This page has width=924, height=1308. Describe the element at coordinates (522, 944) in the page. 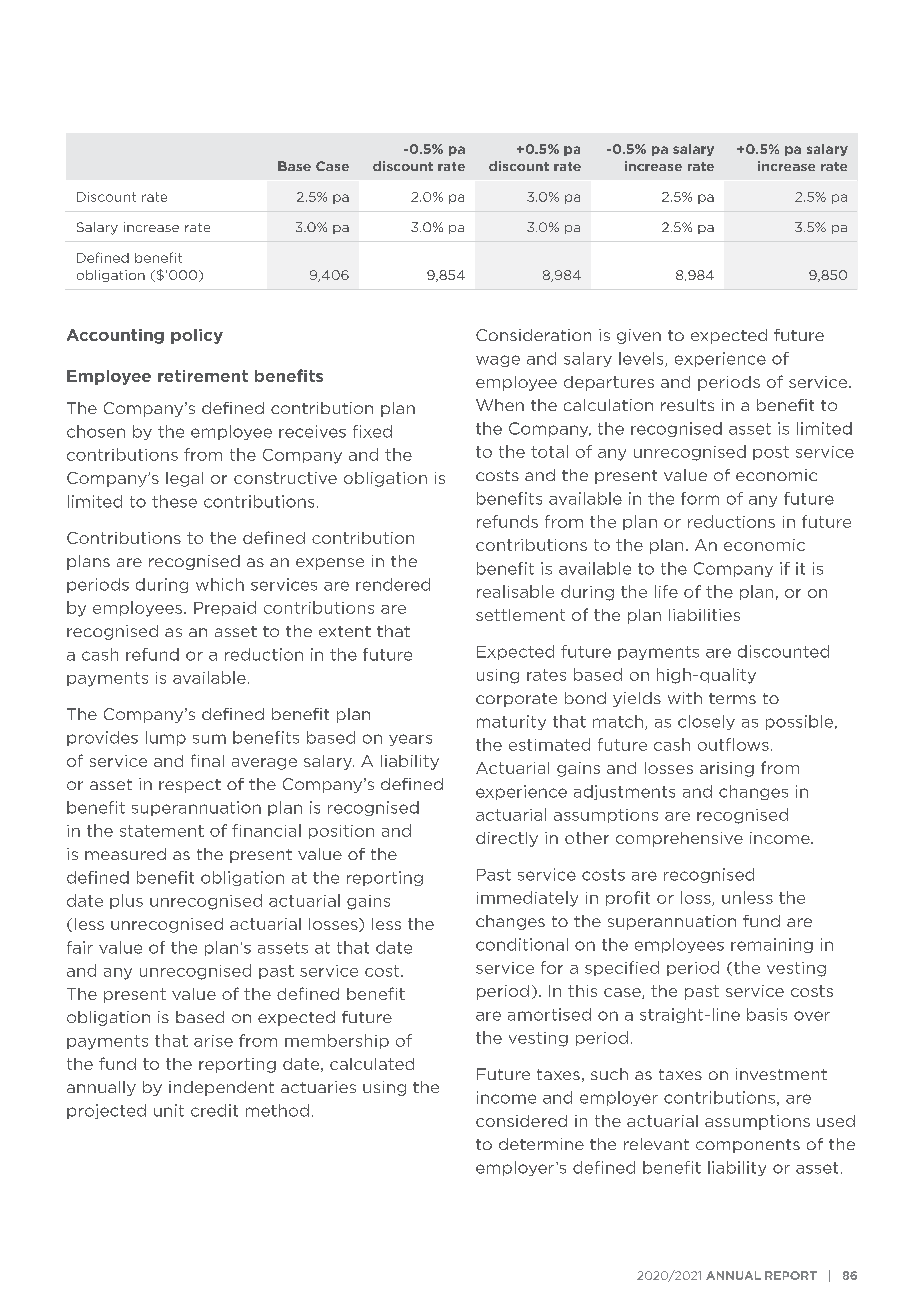

I see `conditional` at that location.
